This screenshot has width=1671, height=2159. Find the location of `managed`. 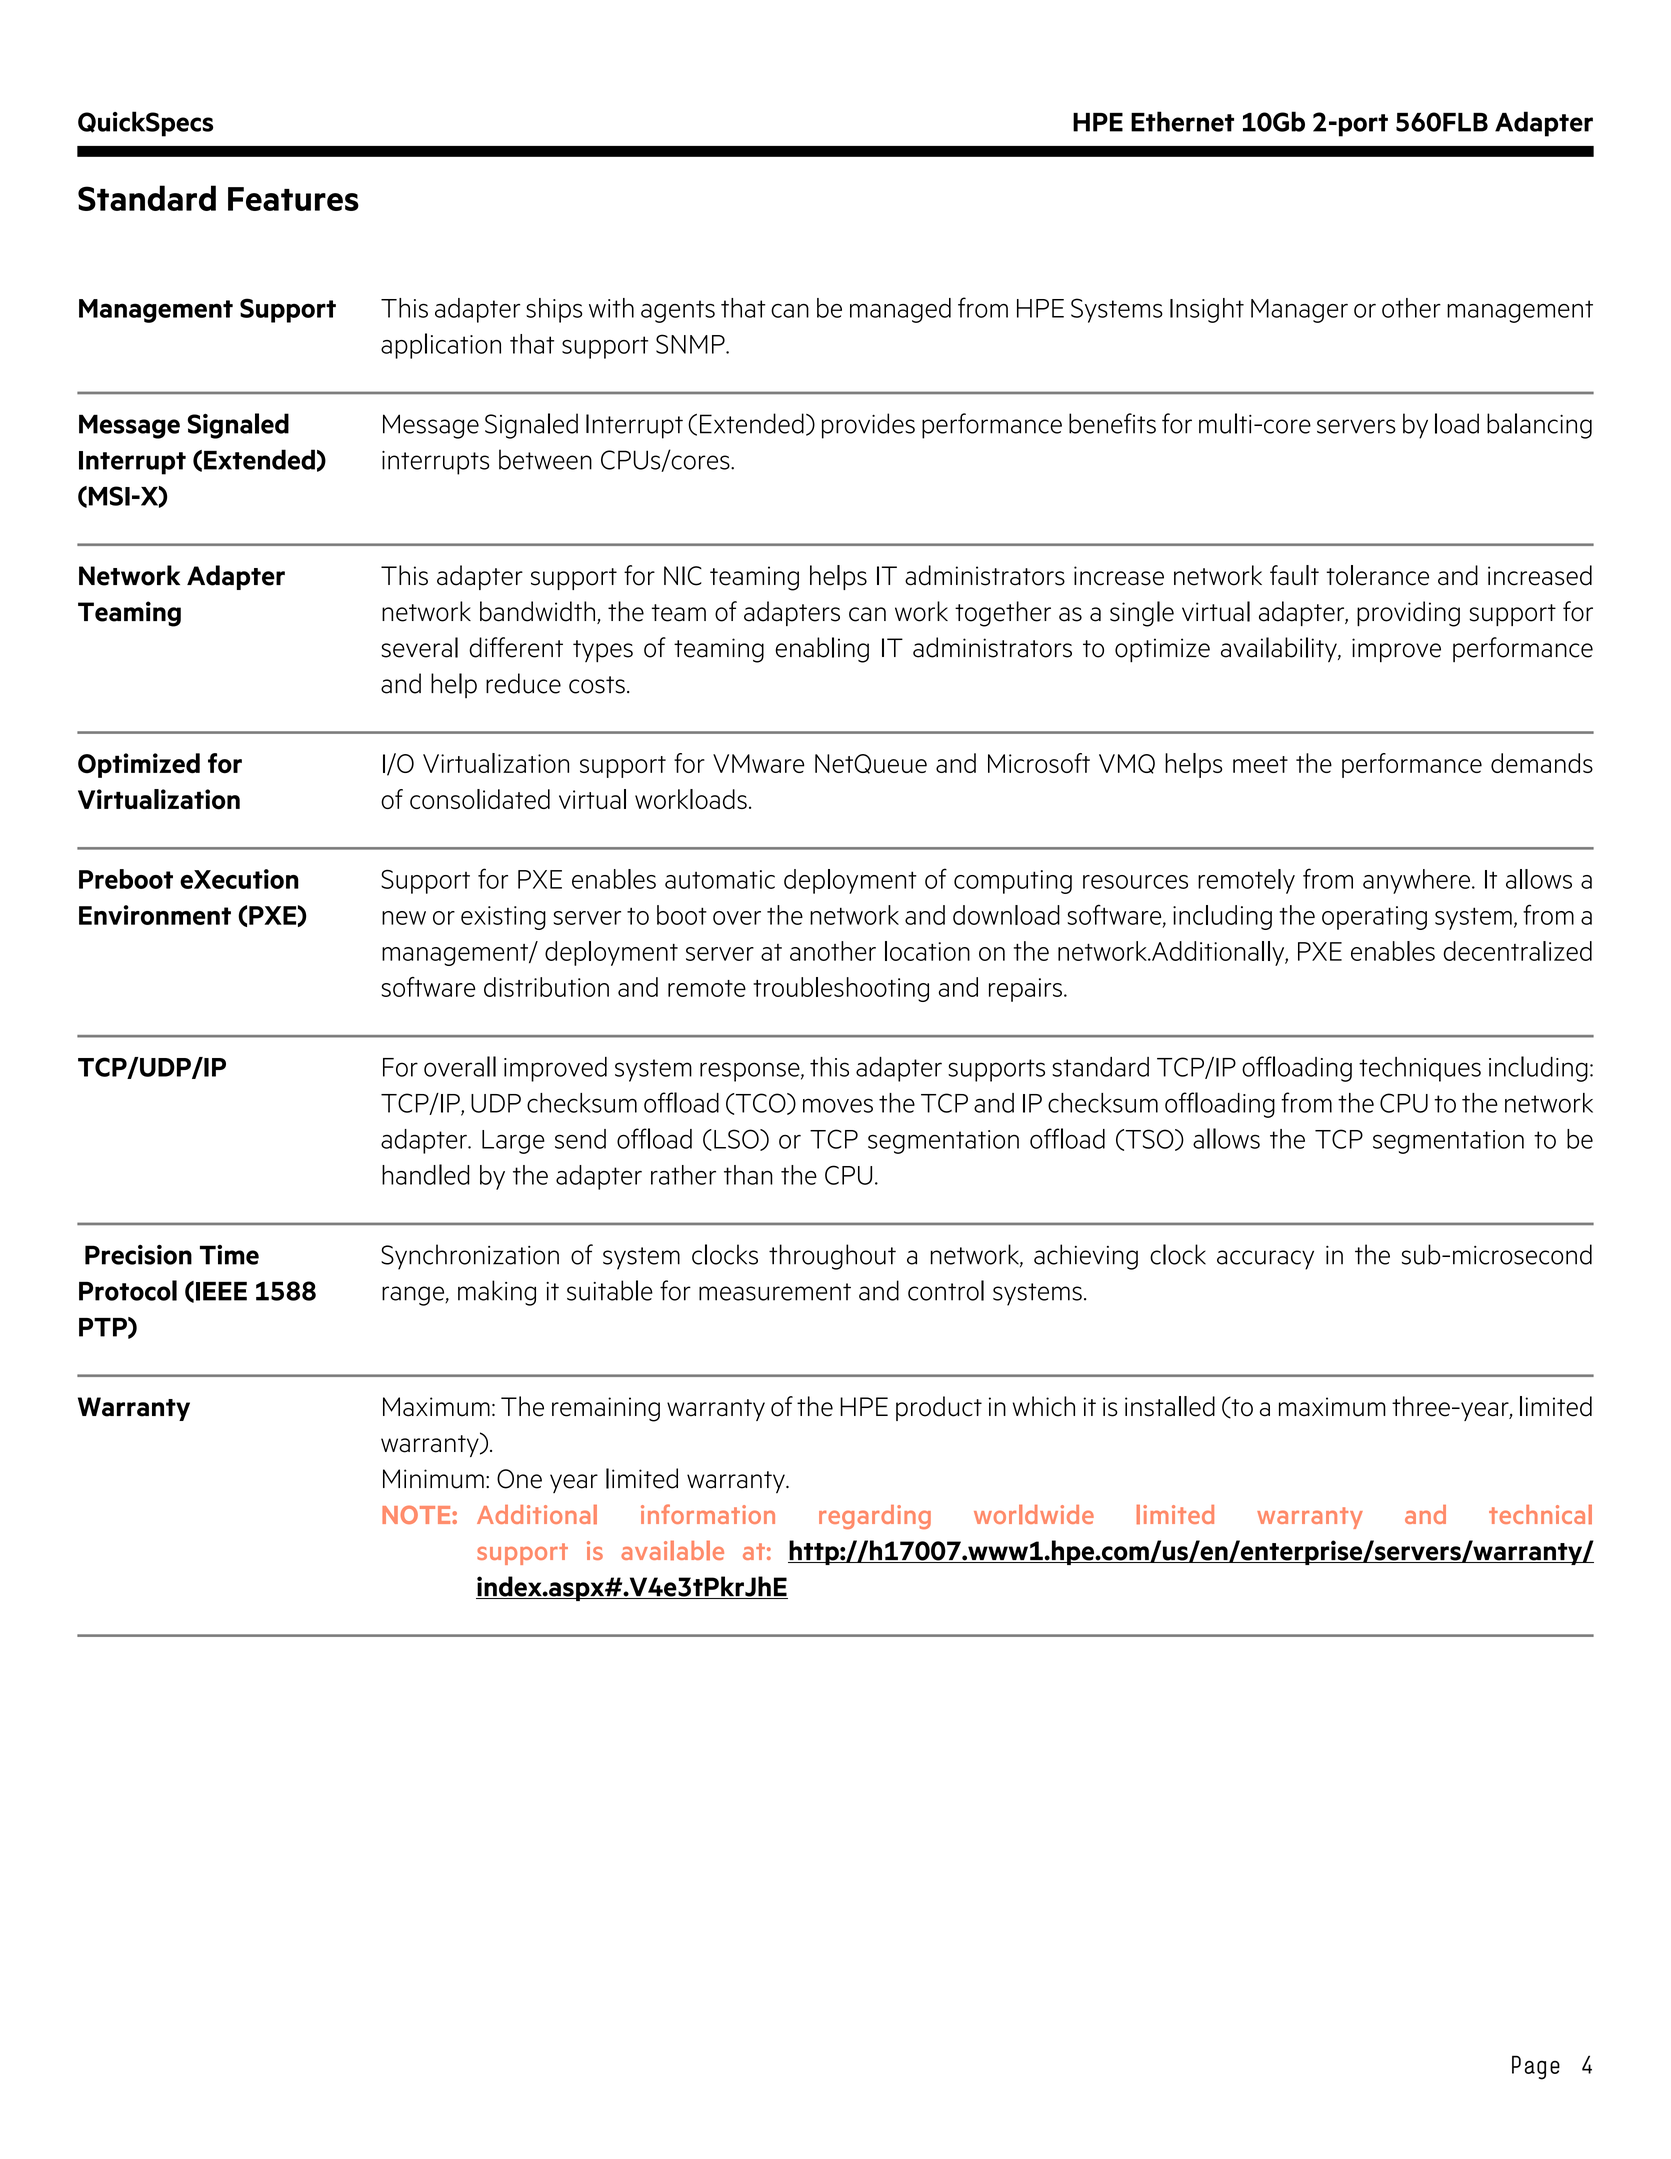

managed is located at coordinates (900, 310).
